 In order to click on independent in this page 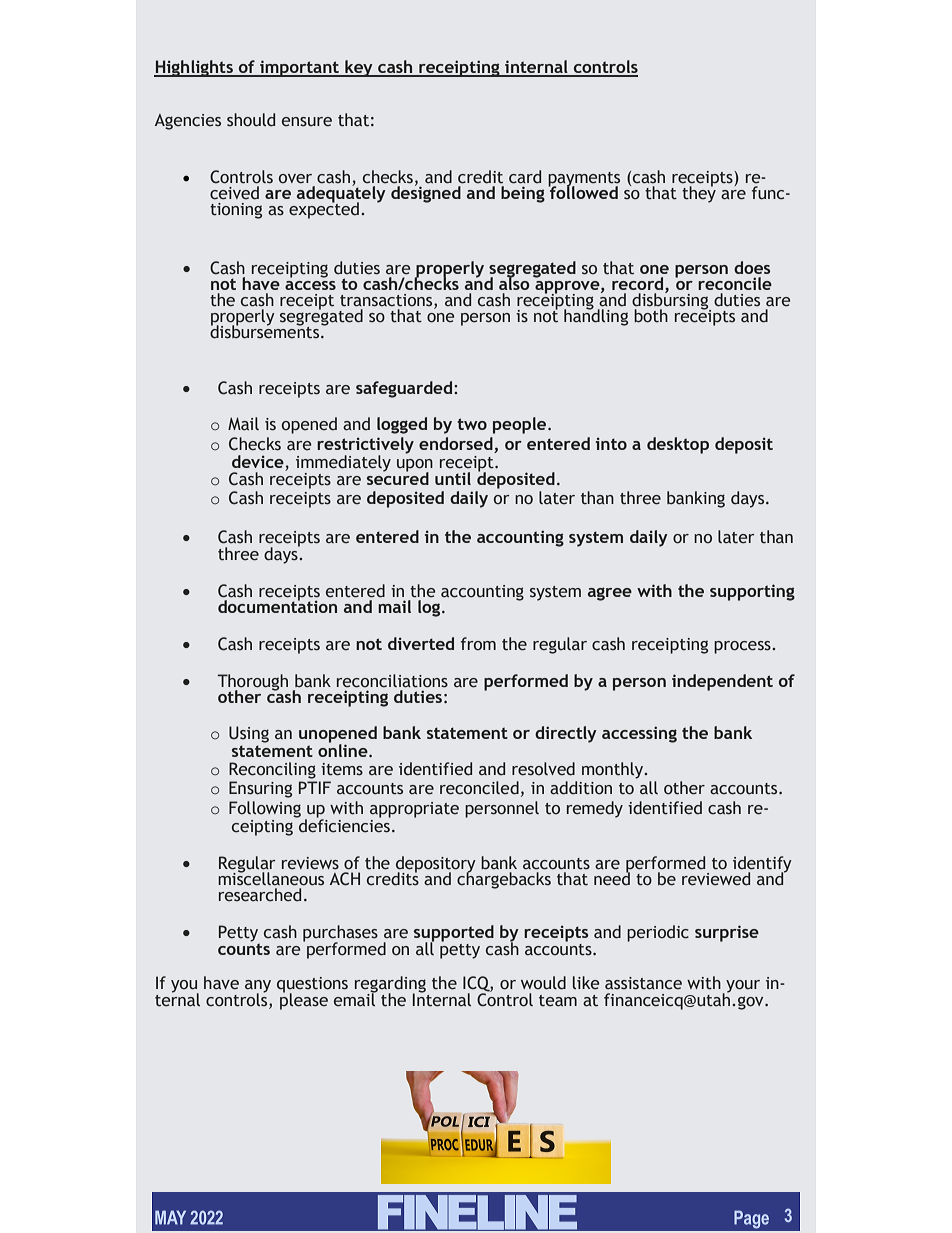, I will do `click(722, 682)`.
